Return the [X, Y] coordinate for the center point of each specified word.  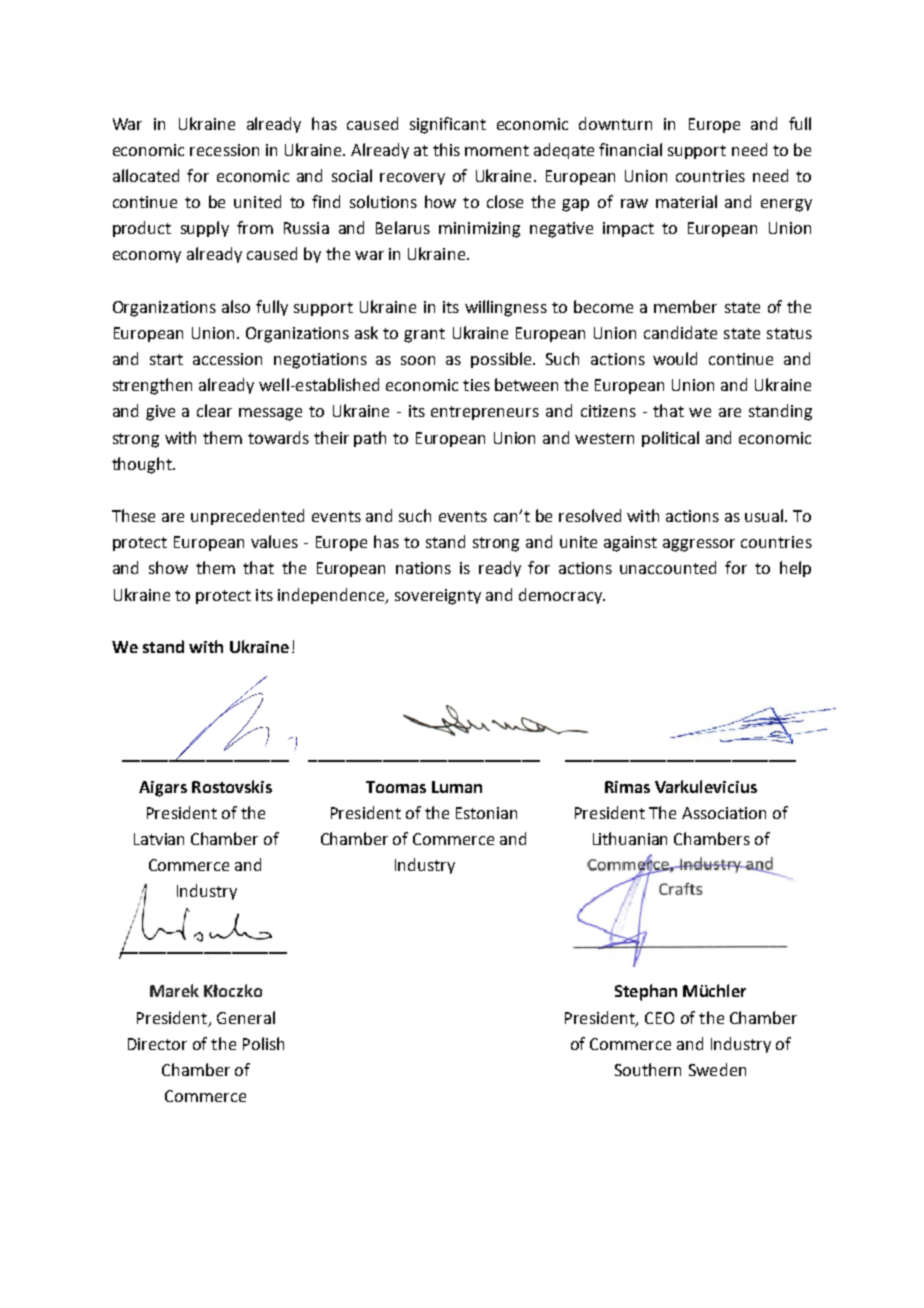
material [686, 201]
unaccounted [668, 567]
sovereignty [438, 597]
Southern [648, 1069]
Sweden [717, 1069]
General [246, 1017]
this [446, 149]
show [168, 567]
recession [224, 150]
